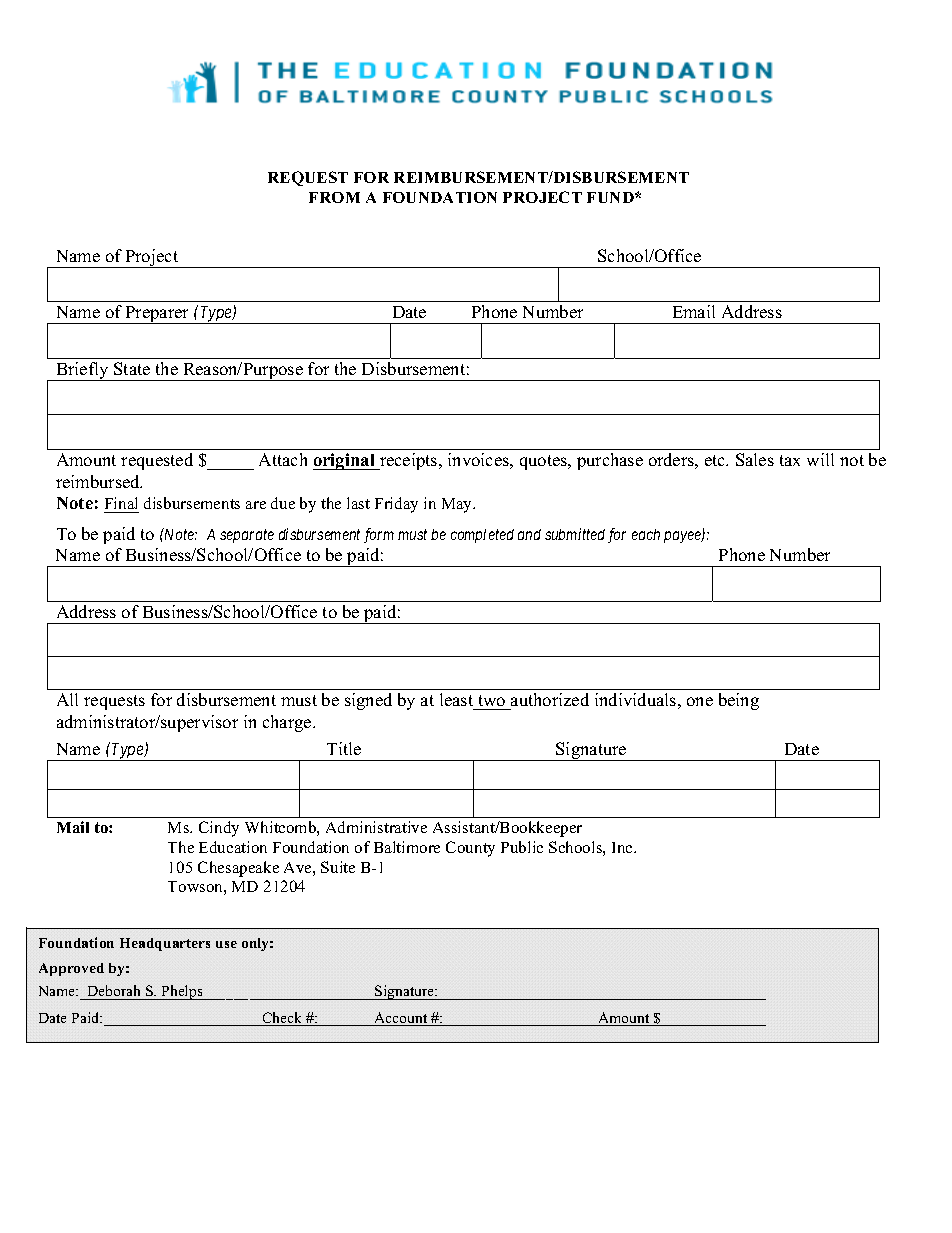 Image resolution: width=952 pixels, height=1233 pixels. What do you see at coordinates (611, 197) in the screenshot?
I see `FUND` at bounding box center [611, 197].
